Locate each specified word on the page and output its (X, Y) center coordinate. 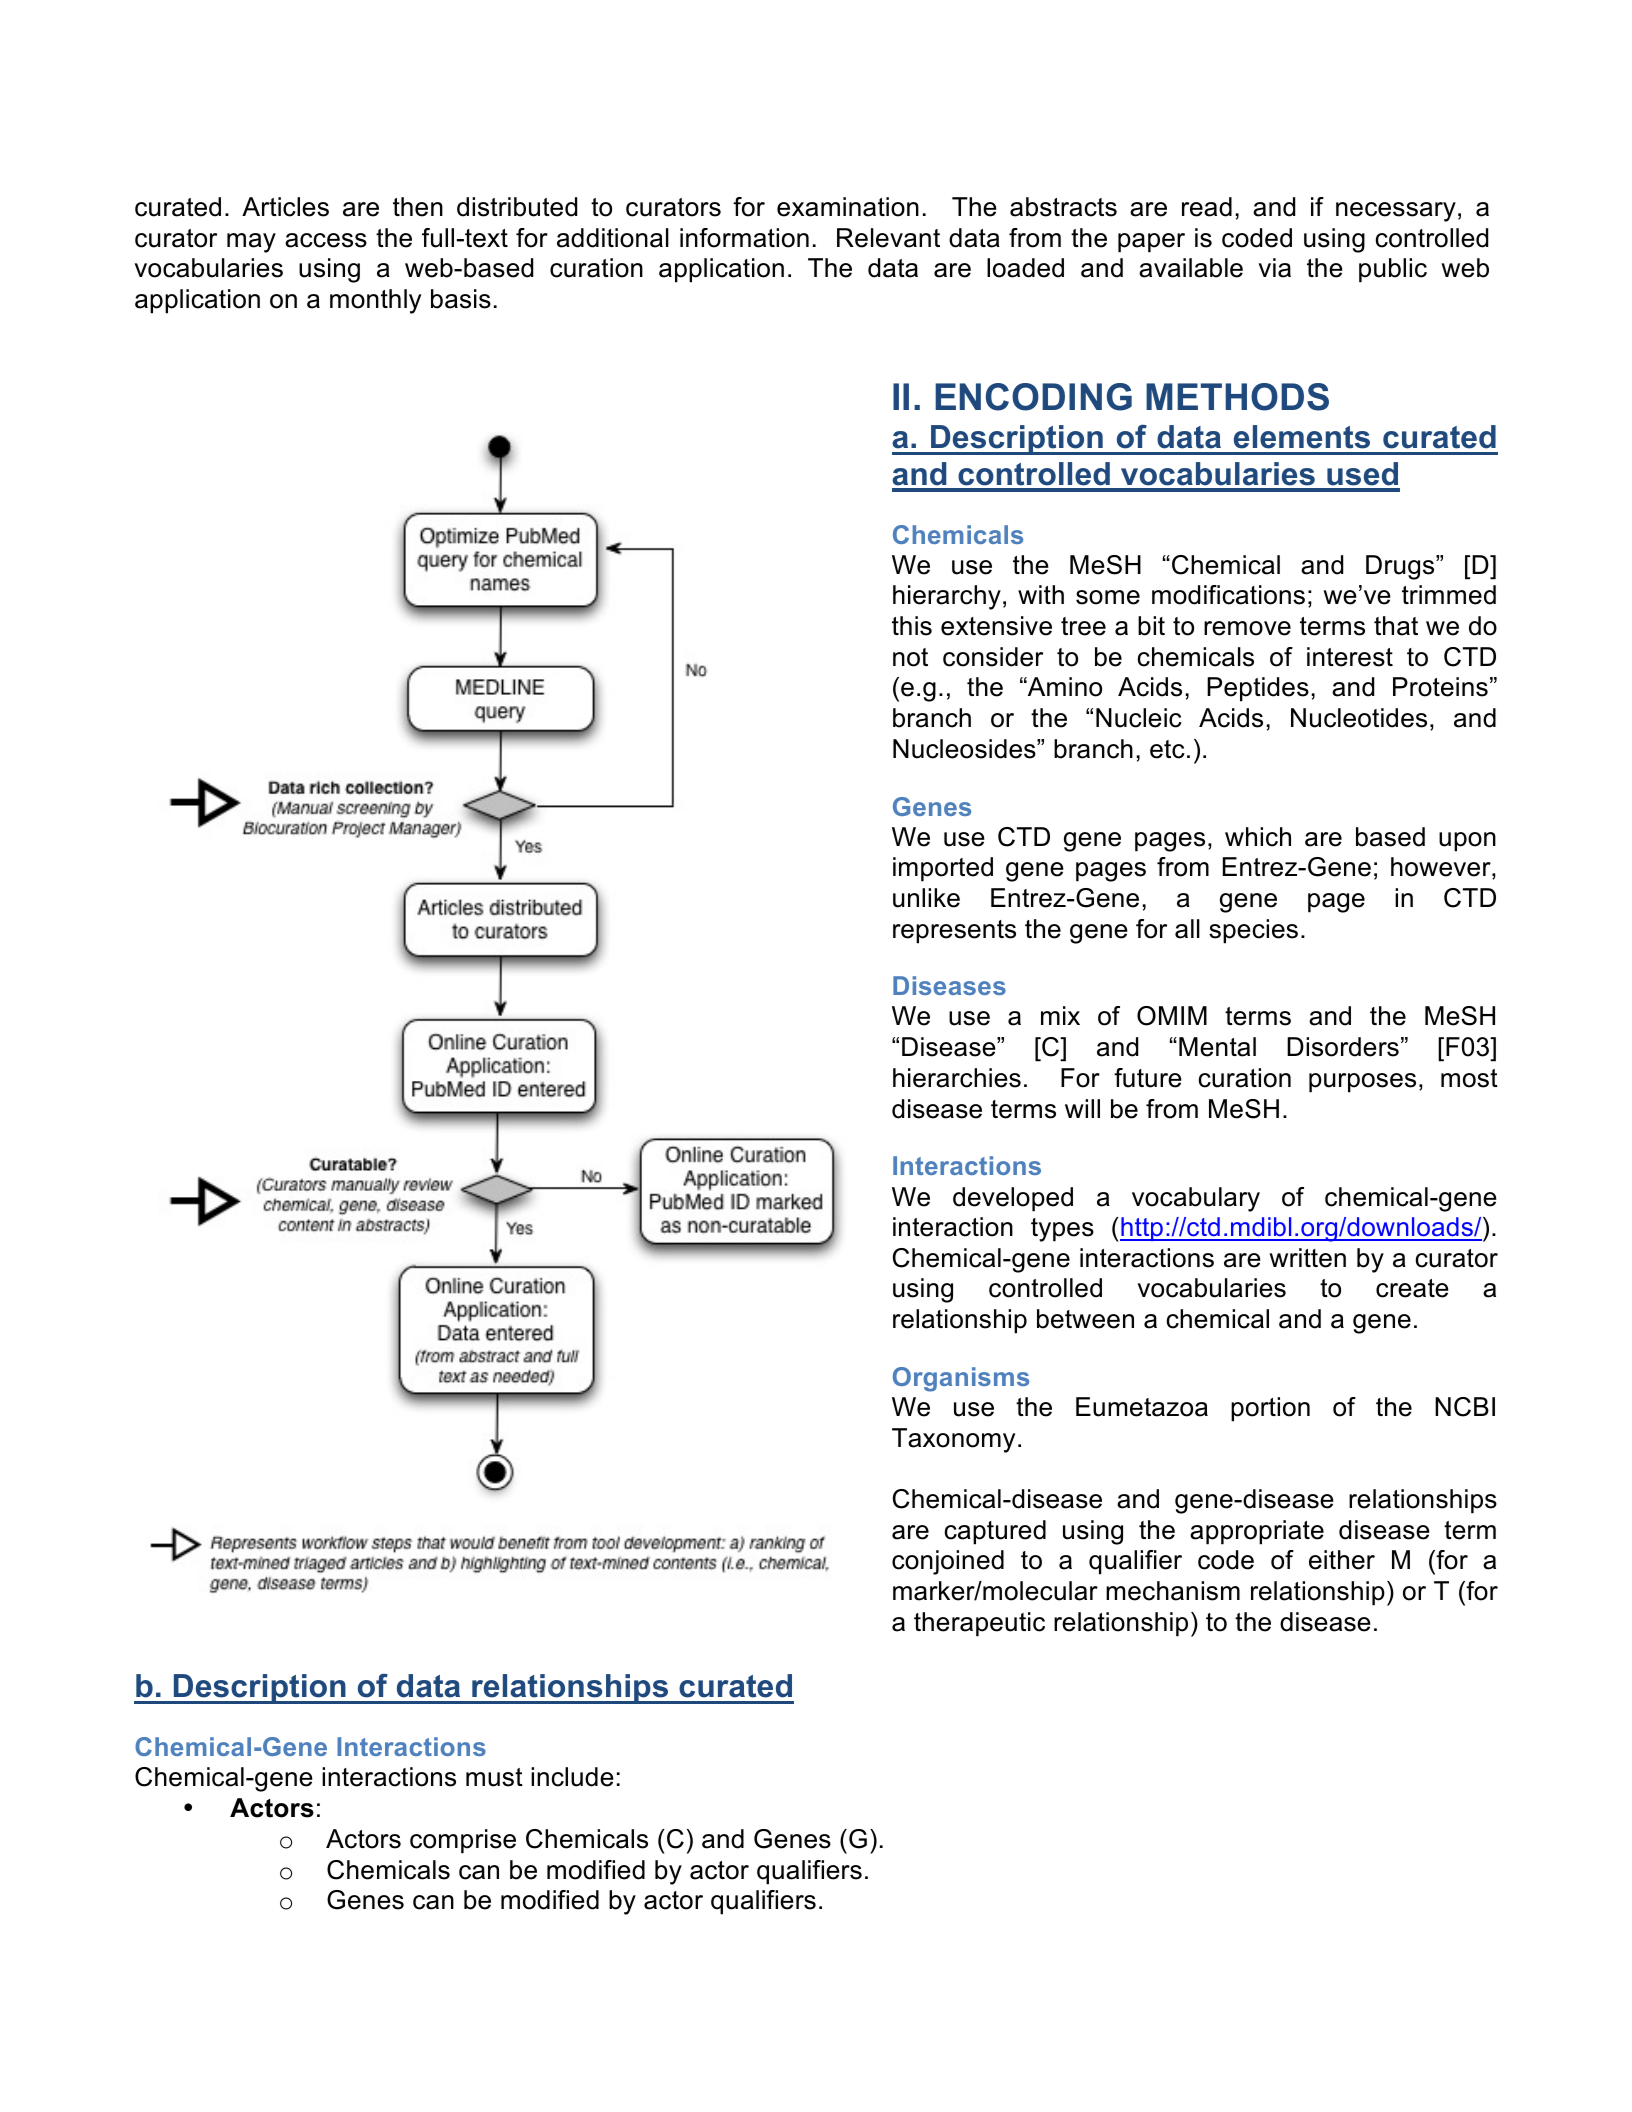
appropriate (1257, 1532)
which (1258, 837)
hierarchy (947, 597)
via (1275, 268)
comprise (463, 1841)
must (494, 1777)
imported (943, 869)
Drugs (1401, 567)
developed (1013, 1199)
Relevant (888, 238)
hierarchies (957, 1078)
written (1307, 1258)
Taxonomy (953, 1440)
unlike (926, 898)
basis (461, 299)
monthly (375, 301)
